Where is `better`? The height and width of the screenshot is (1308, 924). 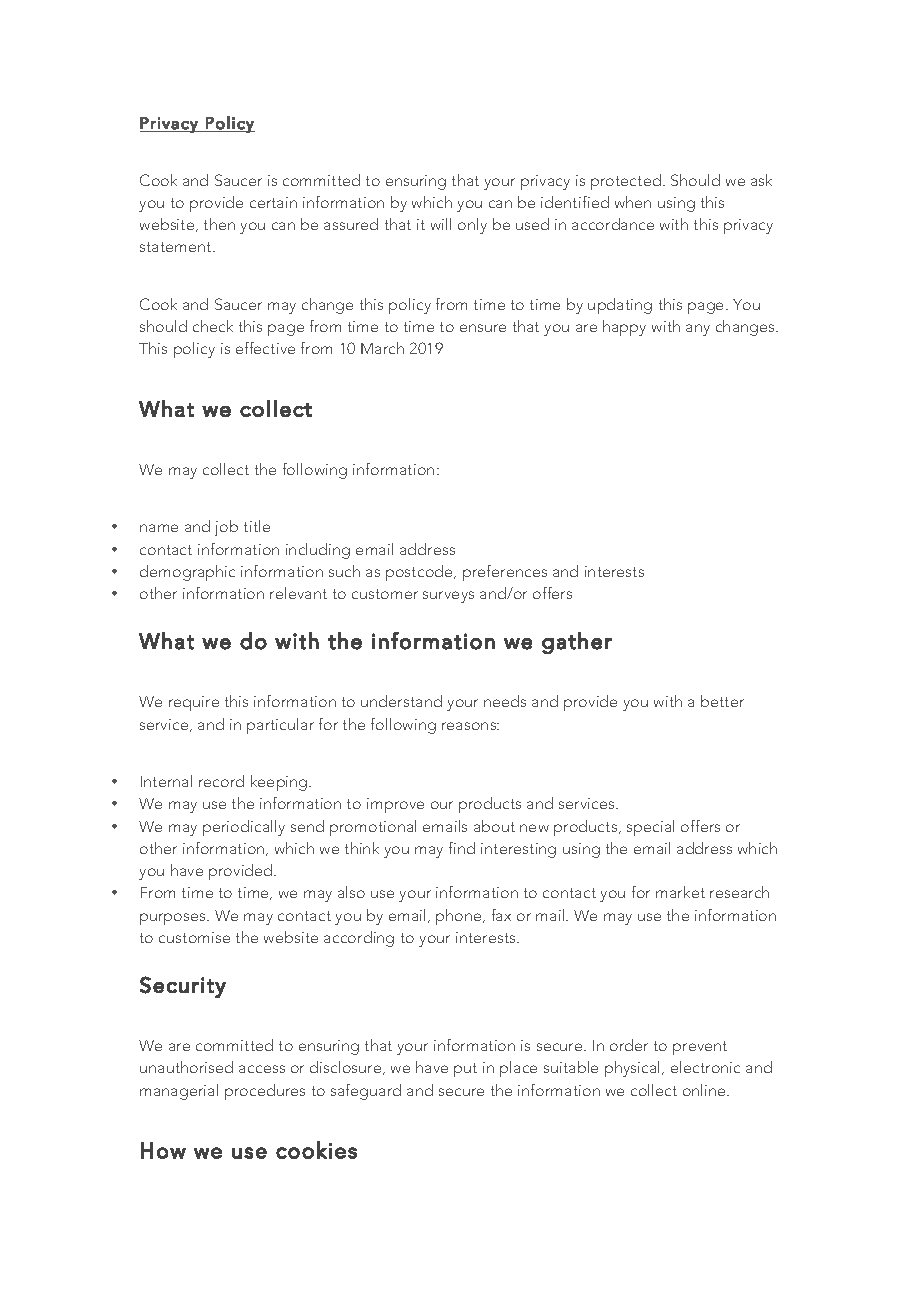 better is located at coordinates (722, 701).
